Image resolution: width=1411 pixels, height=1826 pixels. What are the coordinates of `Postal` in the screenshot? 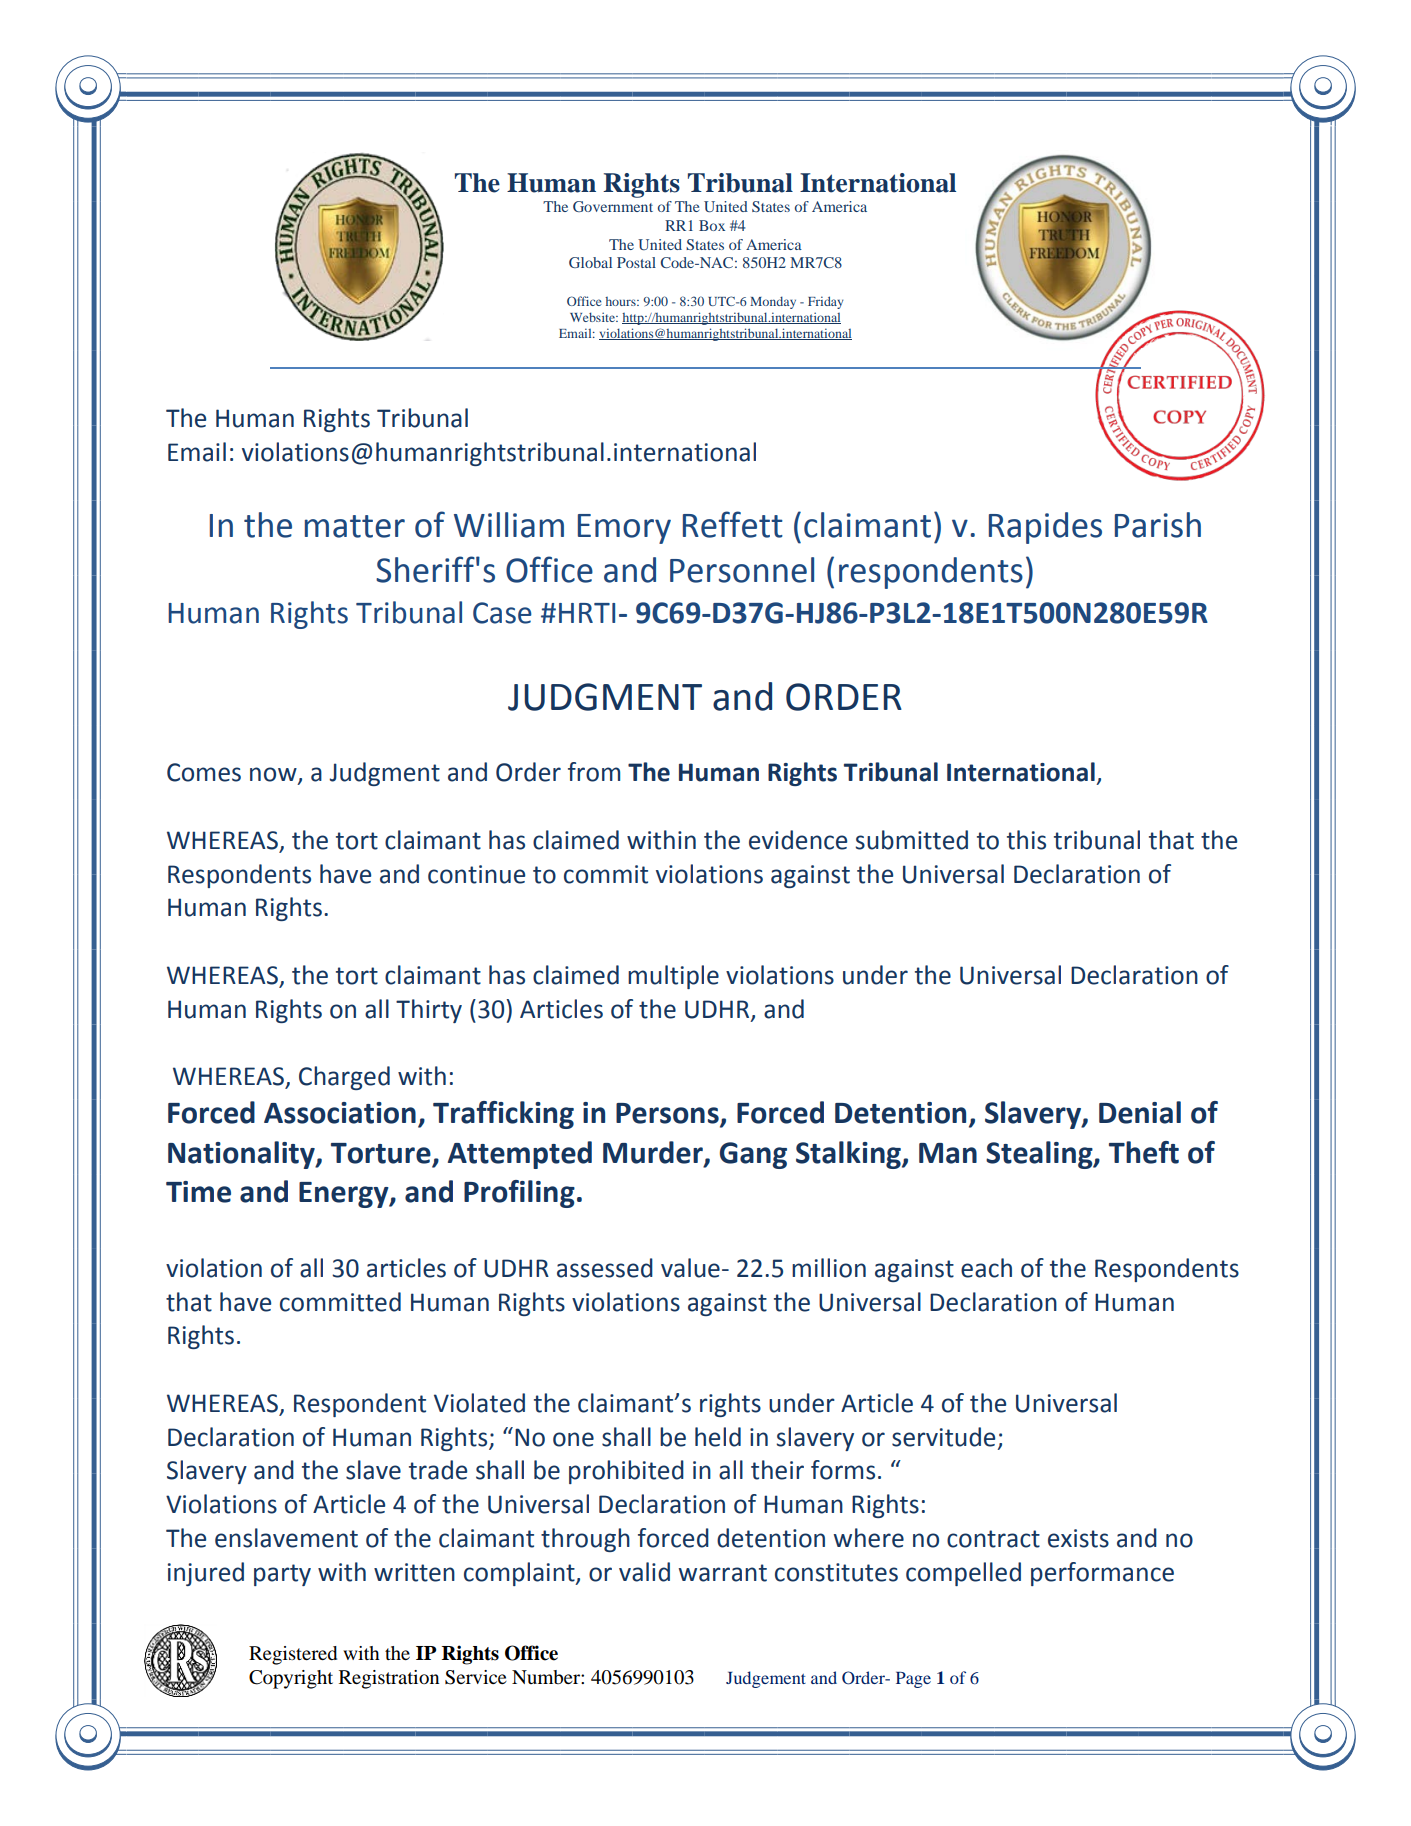 It's located at (636, 262).
